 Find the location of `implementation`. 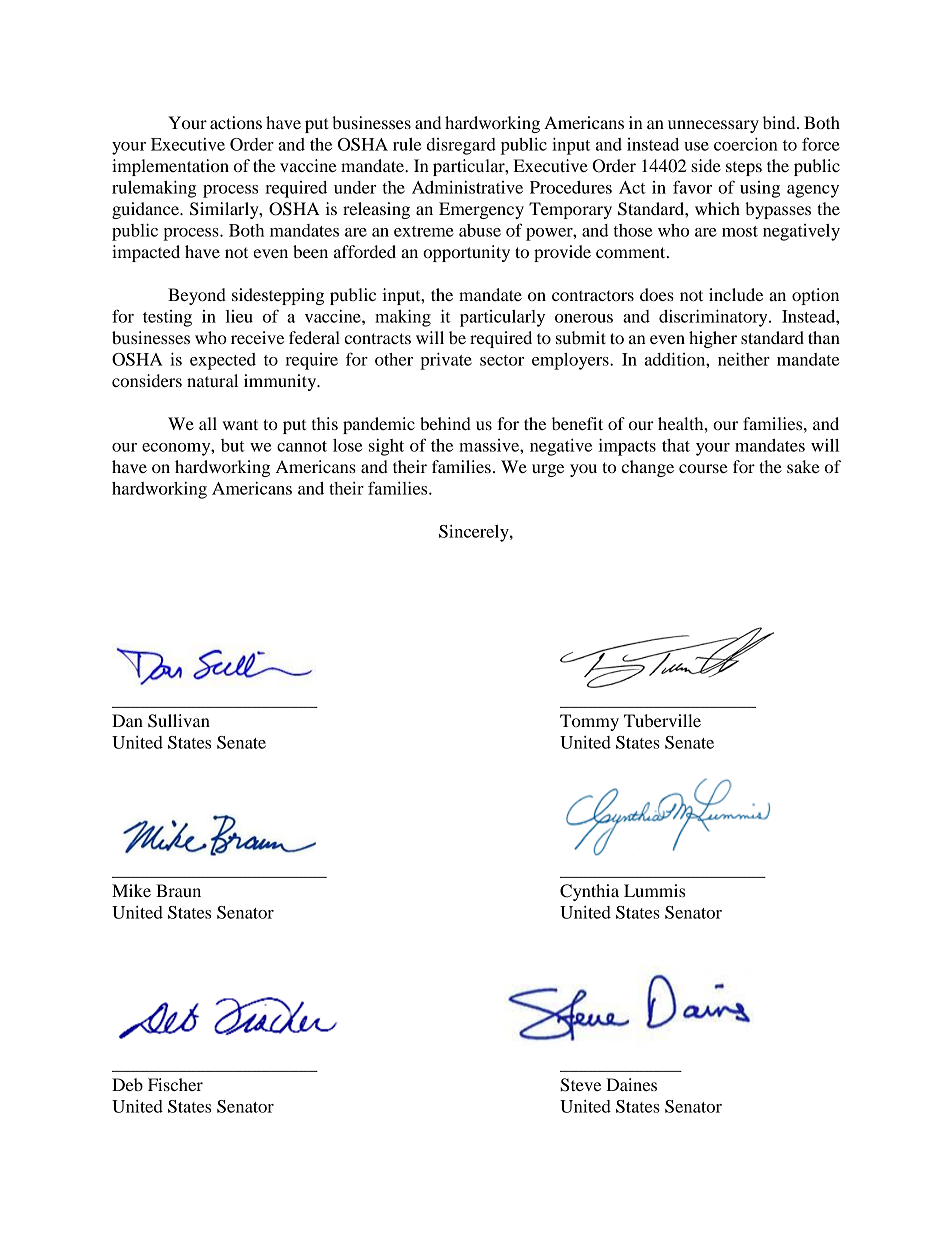

implementation is located at coordinates (170, 167).
